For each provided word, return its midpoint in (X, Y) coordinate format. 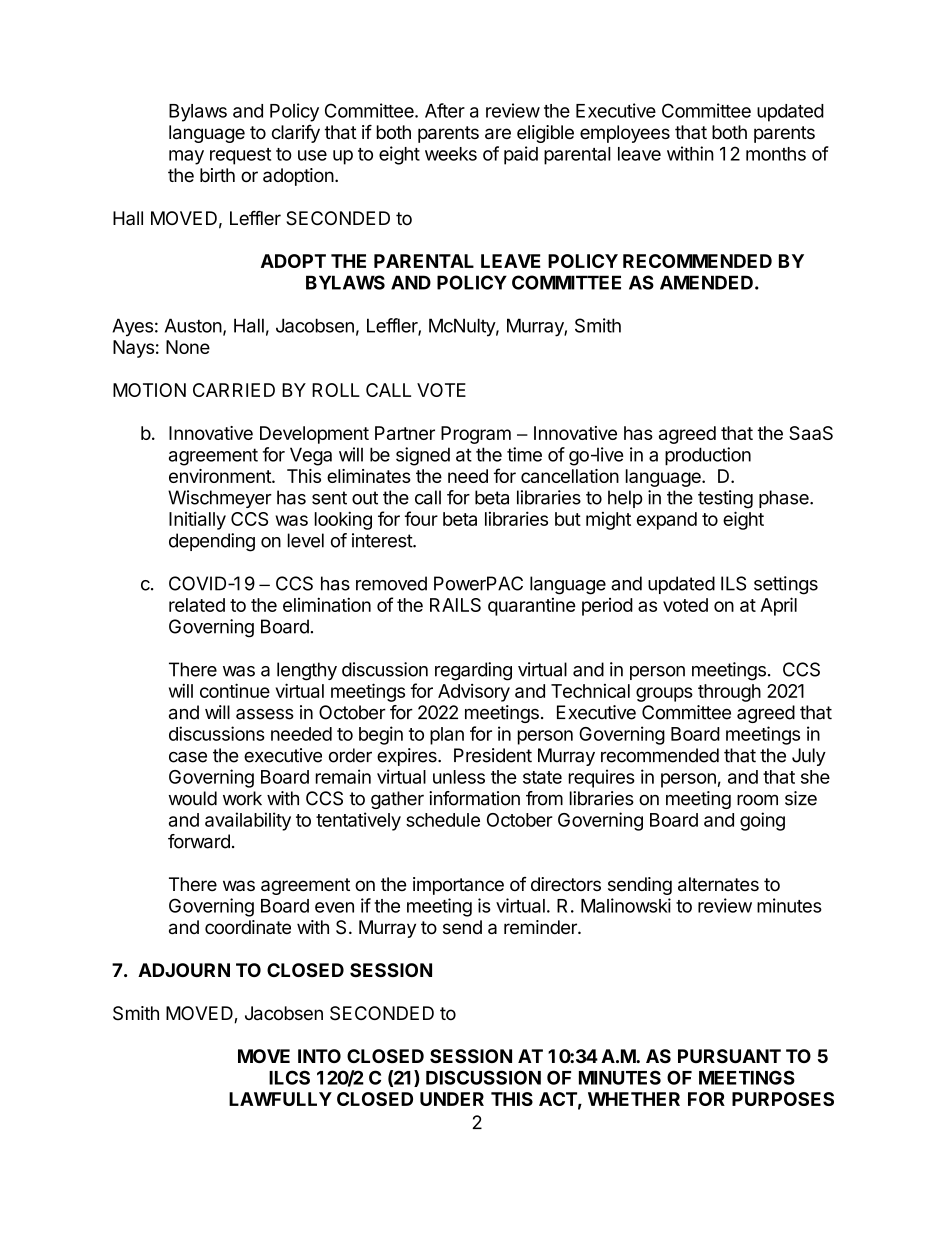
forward (199, 841)
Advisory (474, 693)
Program (476, 435)
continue (235, 690)
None (188, 347)
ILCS (289, 1077)
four (421, 518)
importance (458, 886)
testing (725, 499)
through (729, 693)
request (240, 156)
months (776, 154)
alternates (718, 884)
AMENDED (706, 282)
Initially (197, 520)
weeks (451, 154)
